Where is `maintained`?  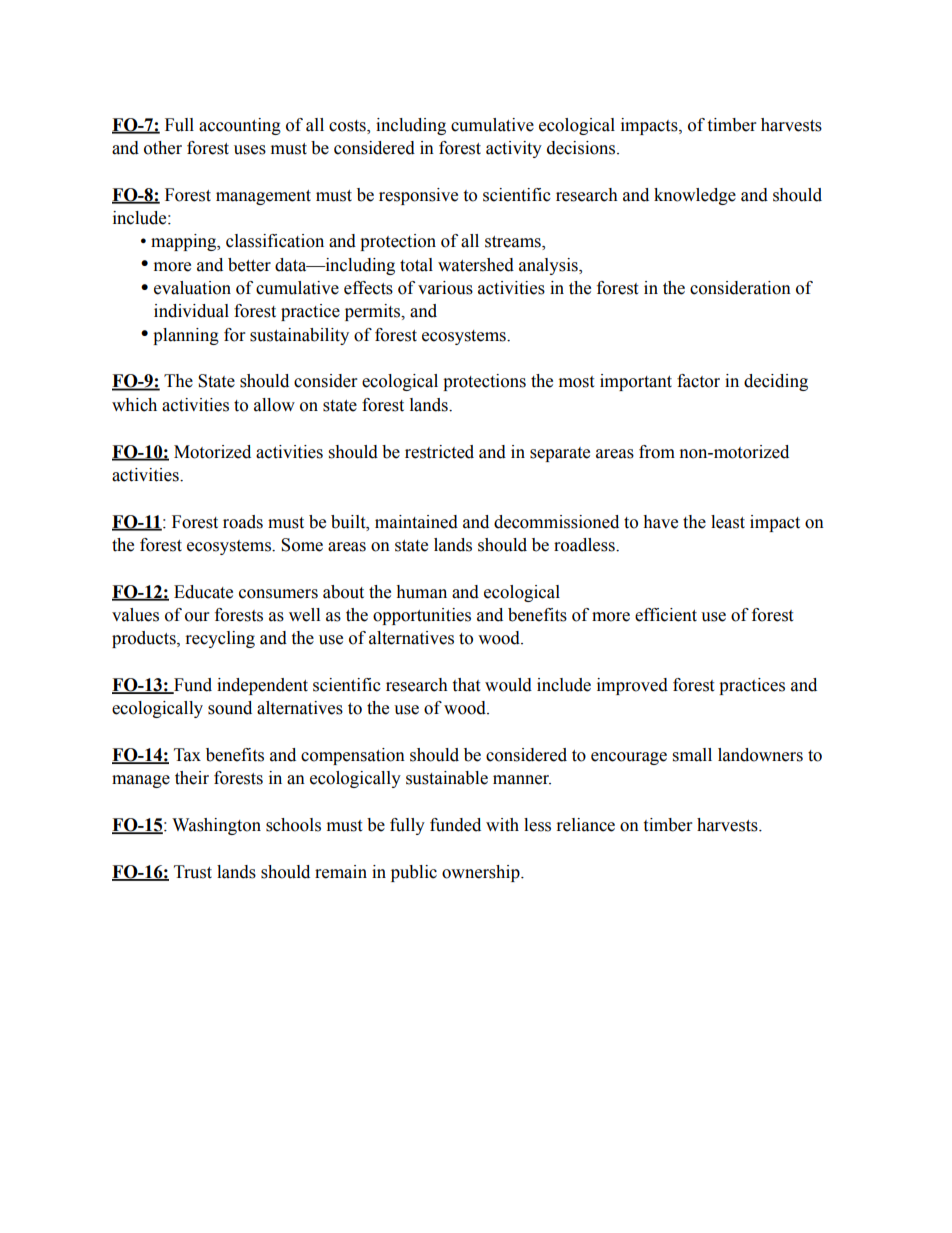
maintained is located at coordinates (416, 522).
